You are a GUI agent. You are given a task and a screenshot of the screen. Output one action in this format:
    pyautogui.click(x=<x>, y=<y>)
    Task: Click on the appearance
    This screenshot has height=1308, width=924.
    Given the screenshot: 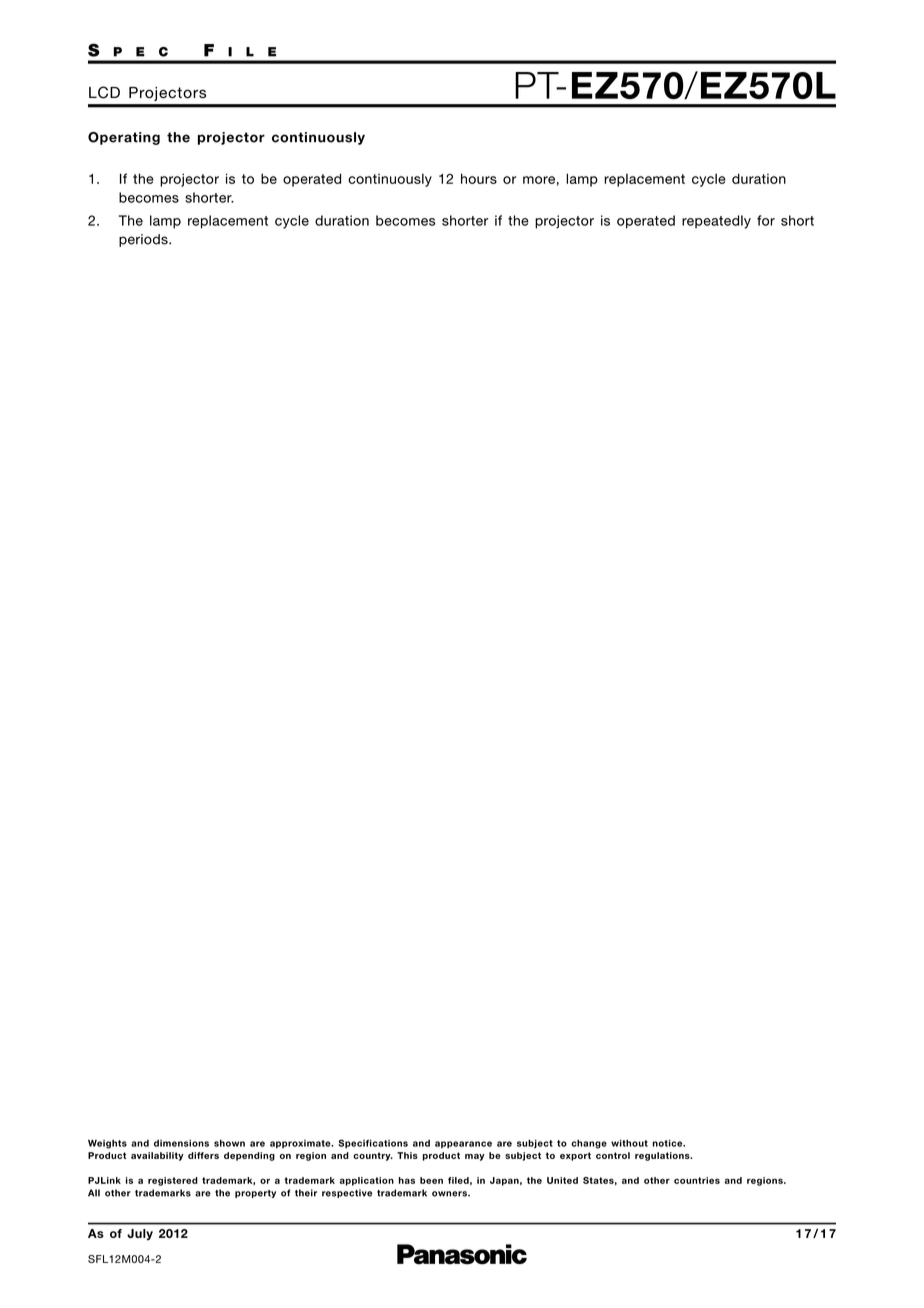 What is the action you would take?
    pyautogui.click(x=463, y=1145)
